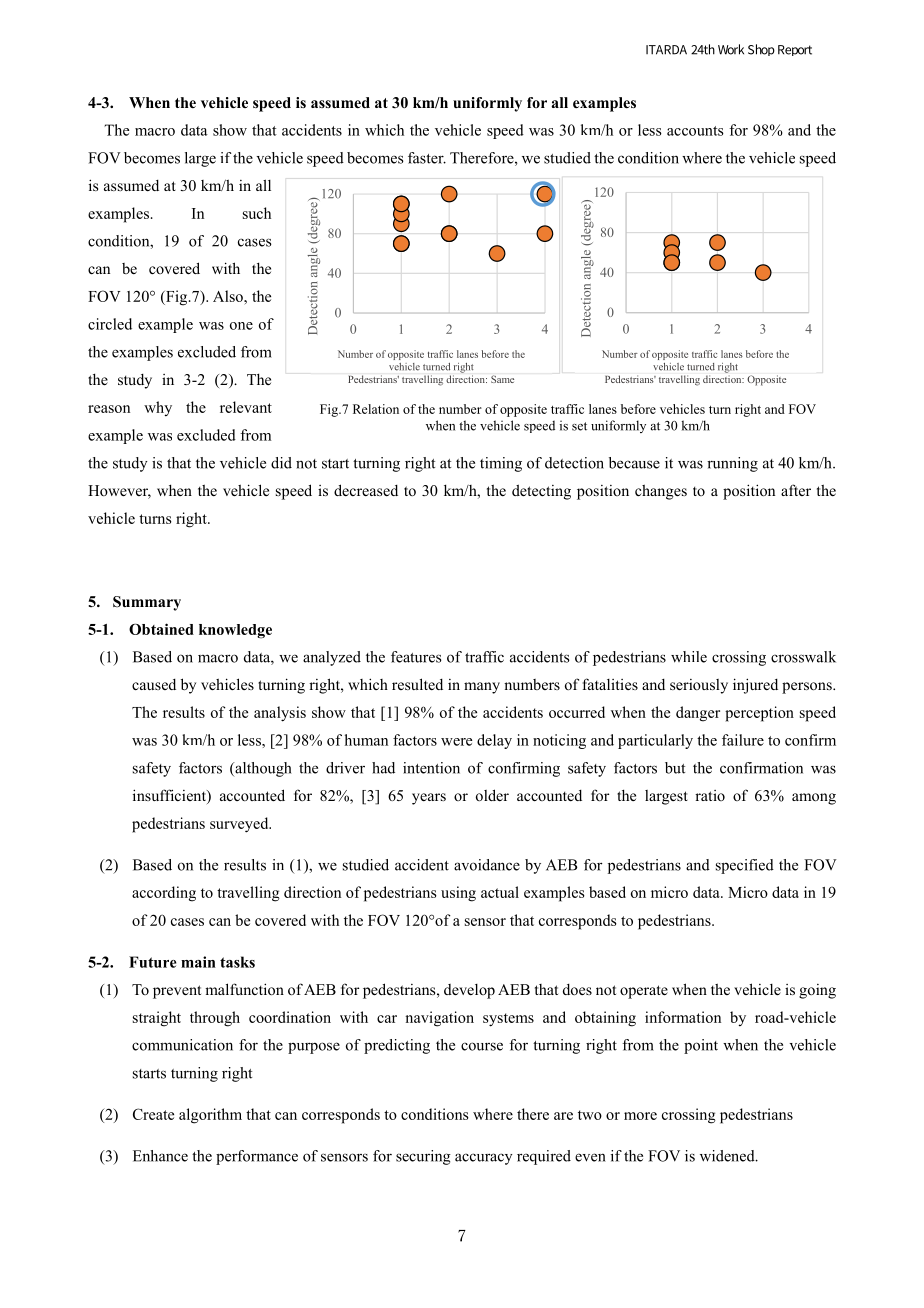 This image has height=1308, width=924. I want to click on such, so click(257, 213).
